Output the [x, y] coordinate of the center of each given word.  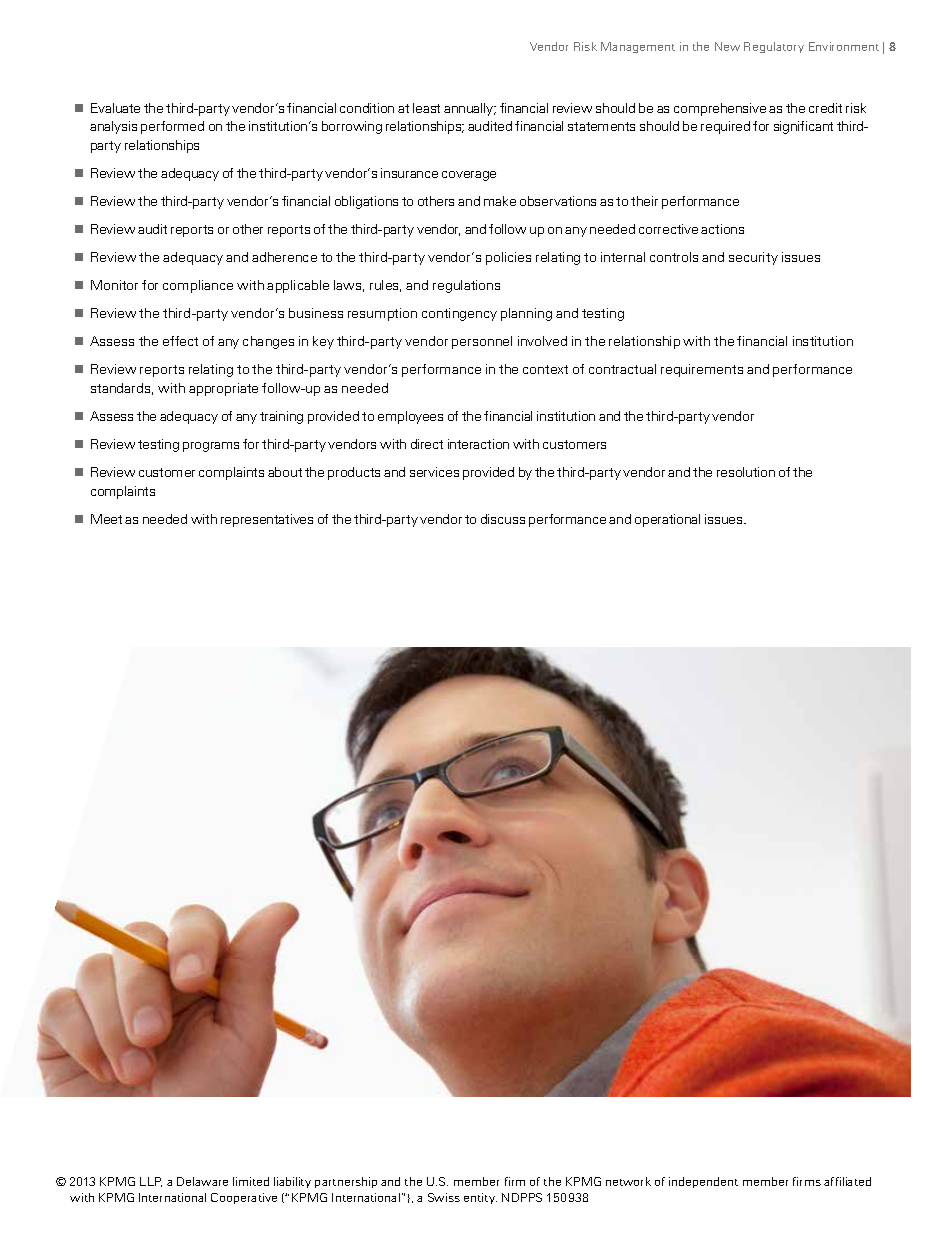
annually [470, 109]
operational [667, 520]
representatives [267, 520]
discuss [503, 519]
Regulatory [774, 47]
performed [172, 127]
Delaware [202, 1181]
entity [480, 1198]
